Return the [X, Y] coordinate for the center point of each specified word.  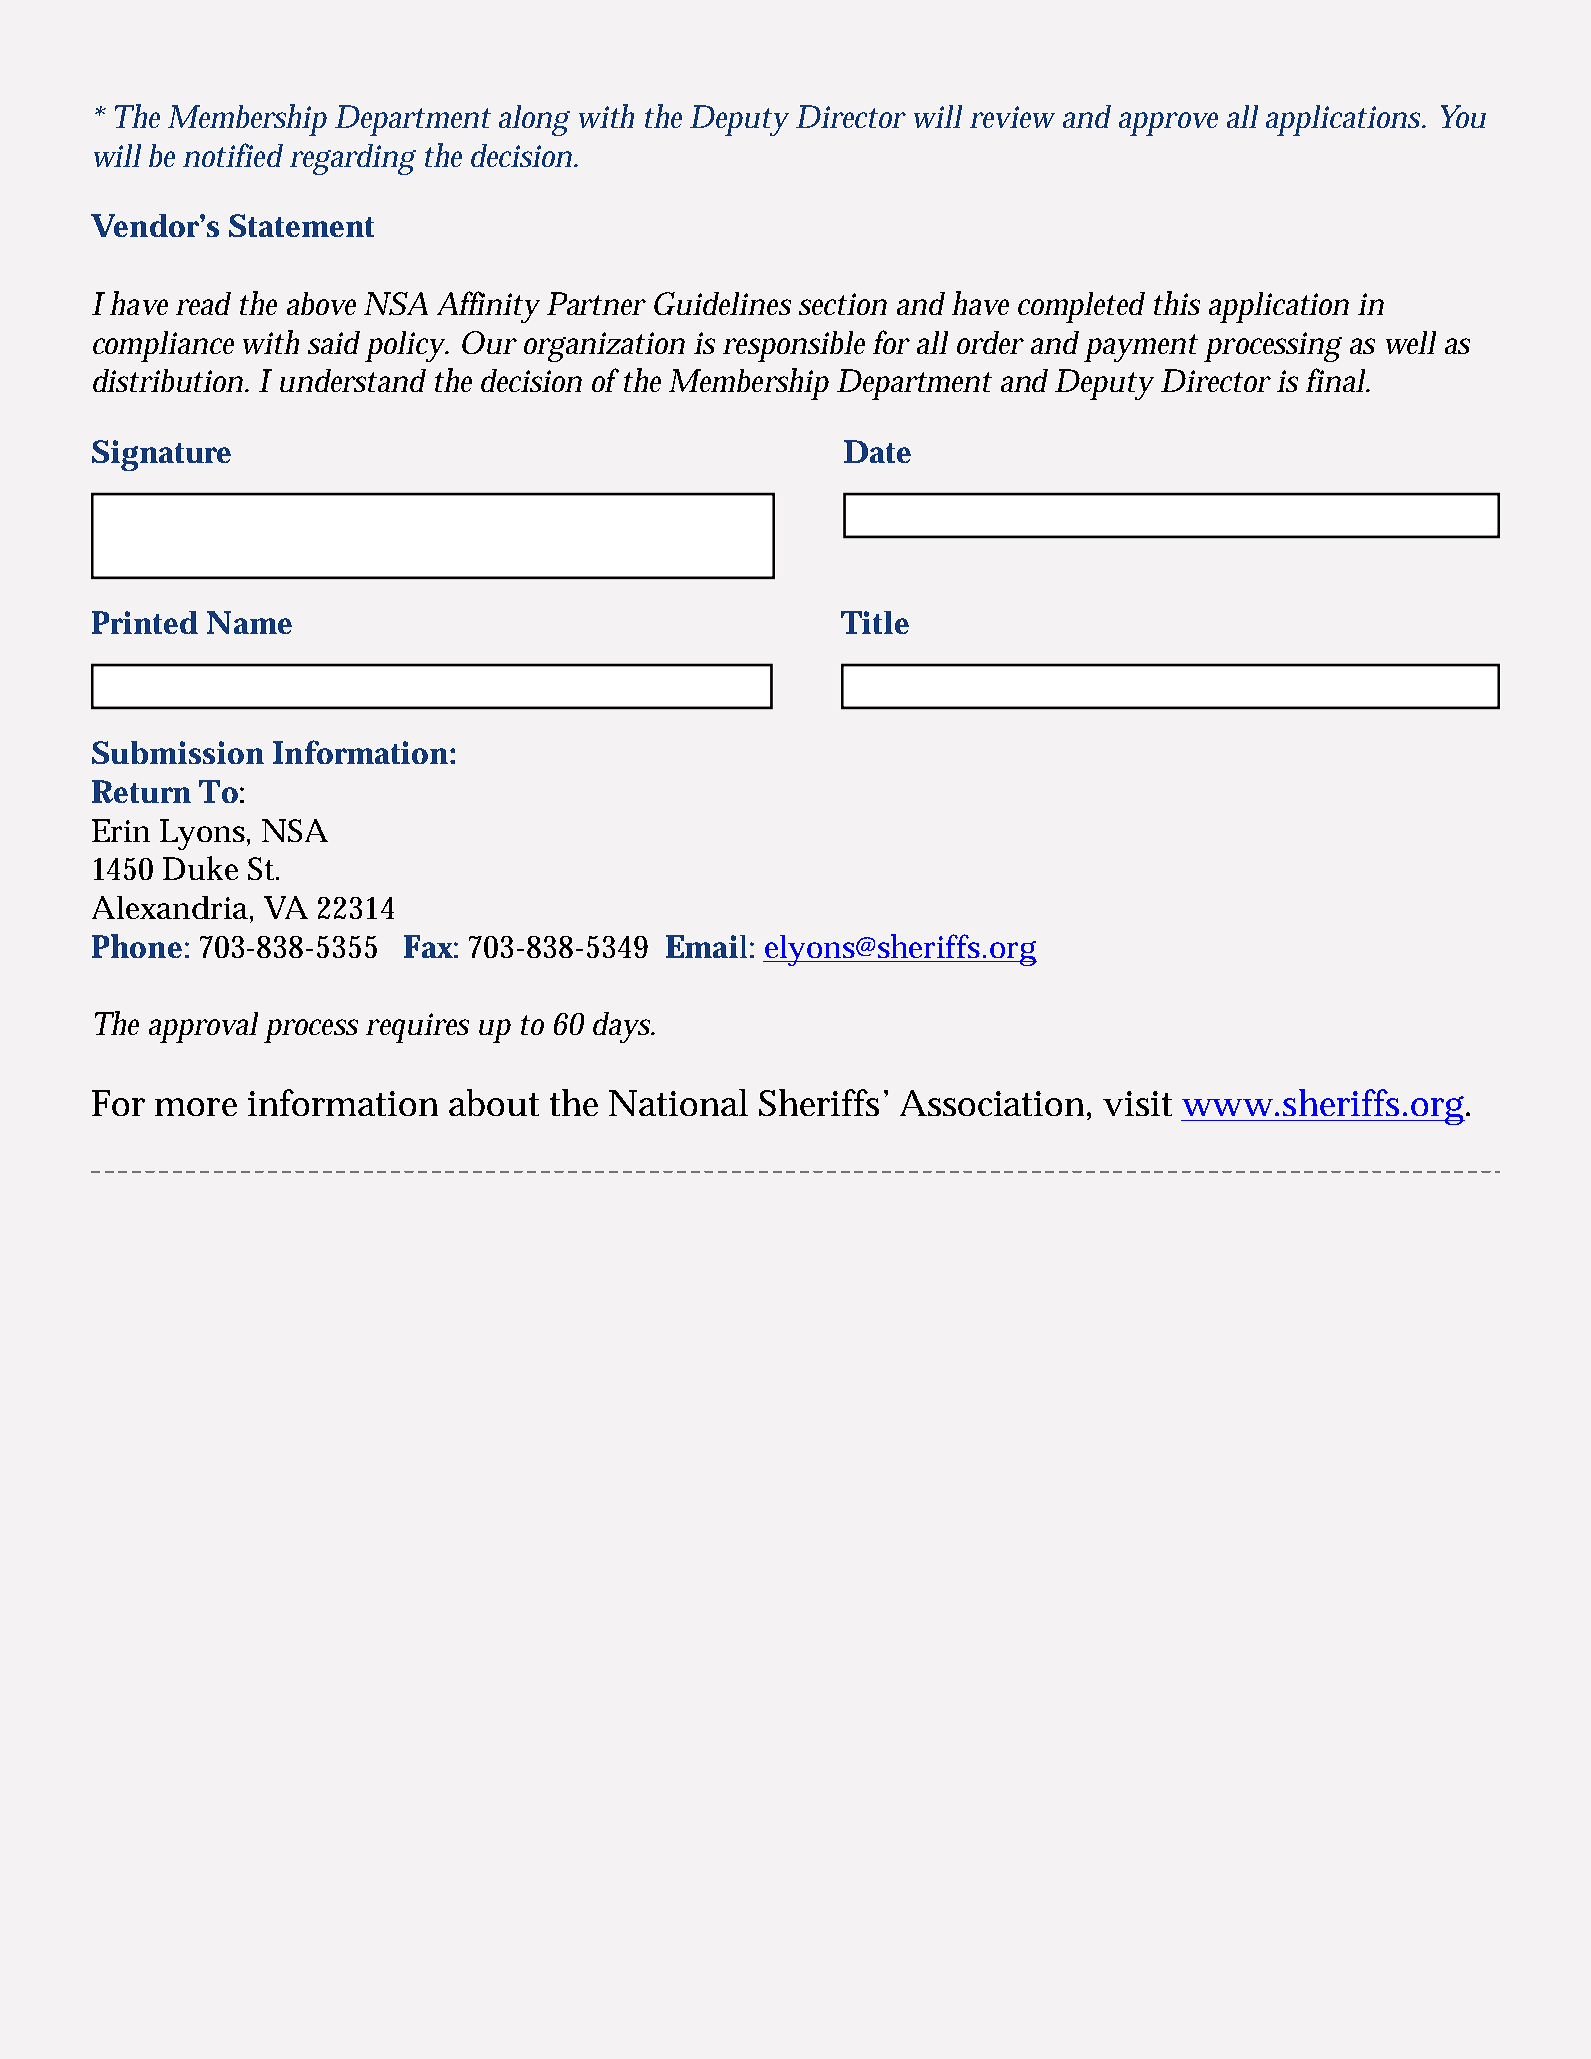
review [1012, 117]
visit [1137, 1103]
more [196, 1107]
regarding [353, 159]
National [678, 1102]
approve [1168, 124]
